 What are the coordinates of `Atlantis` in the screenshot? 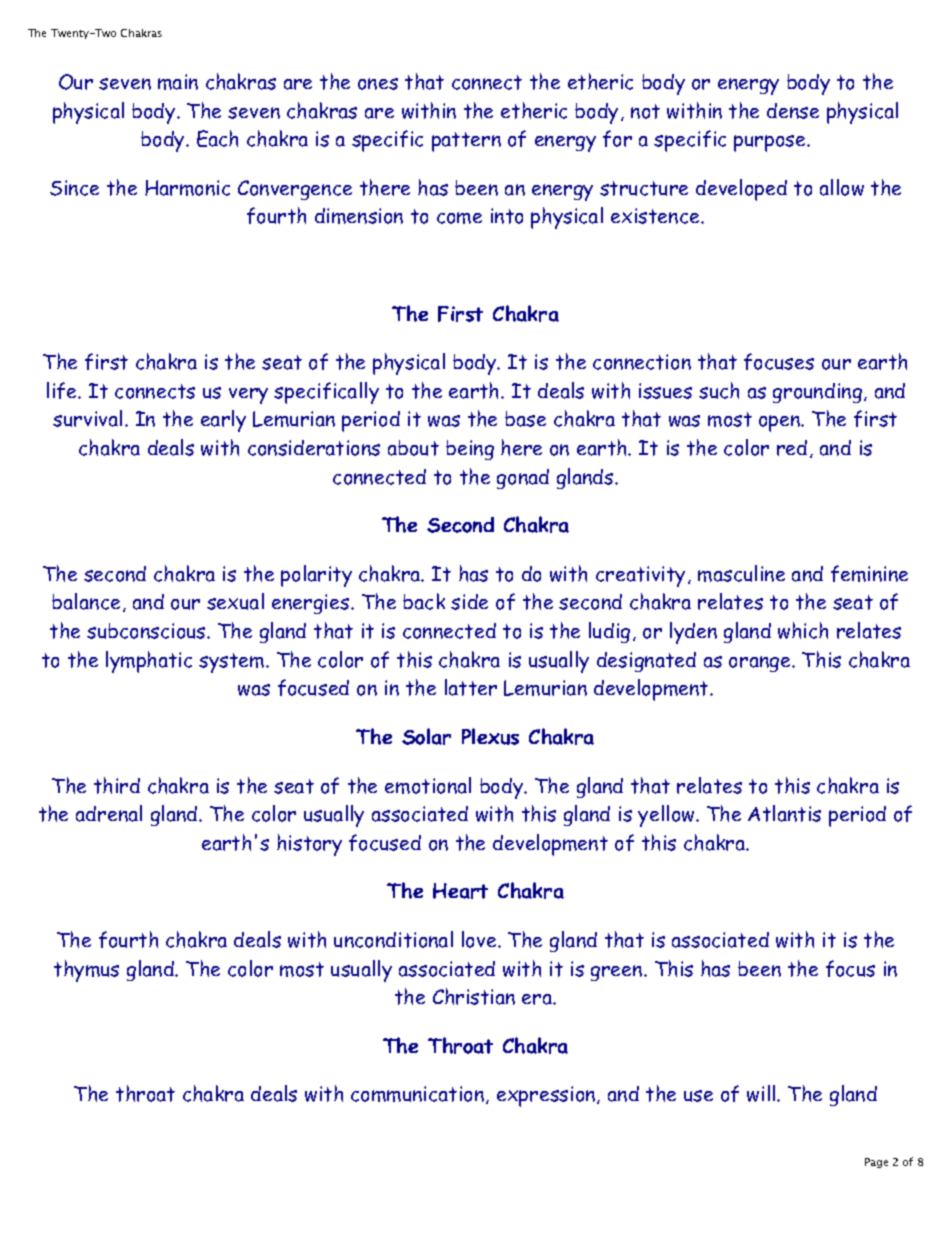 It's located at (784, 813).
